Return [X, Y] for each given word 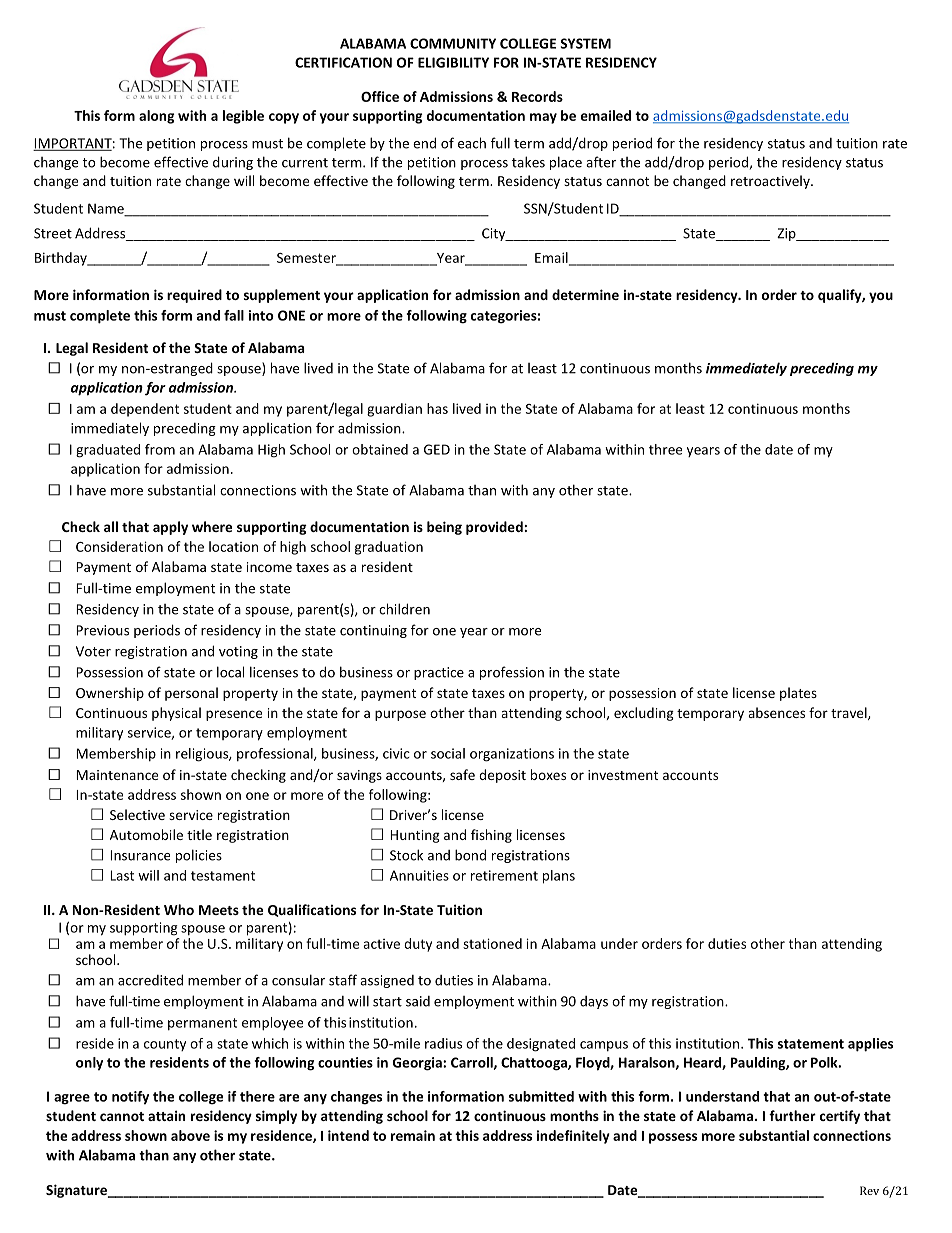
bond [470, 855]
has [437, 408]
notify [130, 1098]
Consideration [119, 546]
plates [798, 694]
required [194, 296]
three [665, 449]
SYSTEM [585, 43]
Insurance [140, 855]
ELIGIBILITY [453, 62]
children [404, 609]
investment [623, 775]
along [157, 117]
